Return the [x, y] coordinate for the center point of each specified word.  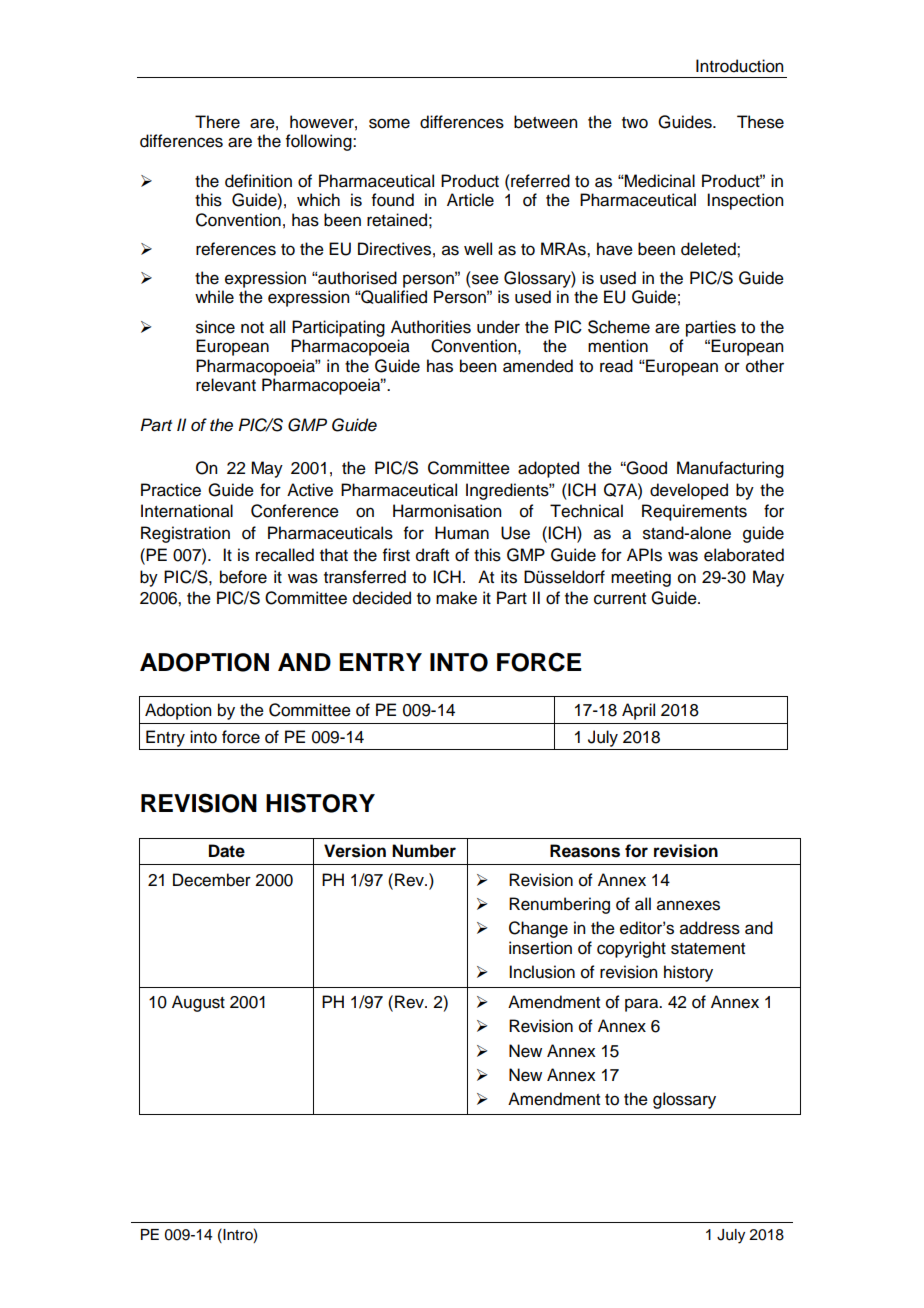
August [198, 1003]
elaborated [744, 555]
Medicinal [659, 181]
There [217, 122]
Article [470, 200]
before [243, 577]
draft [432, 555]
